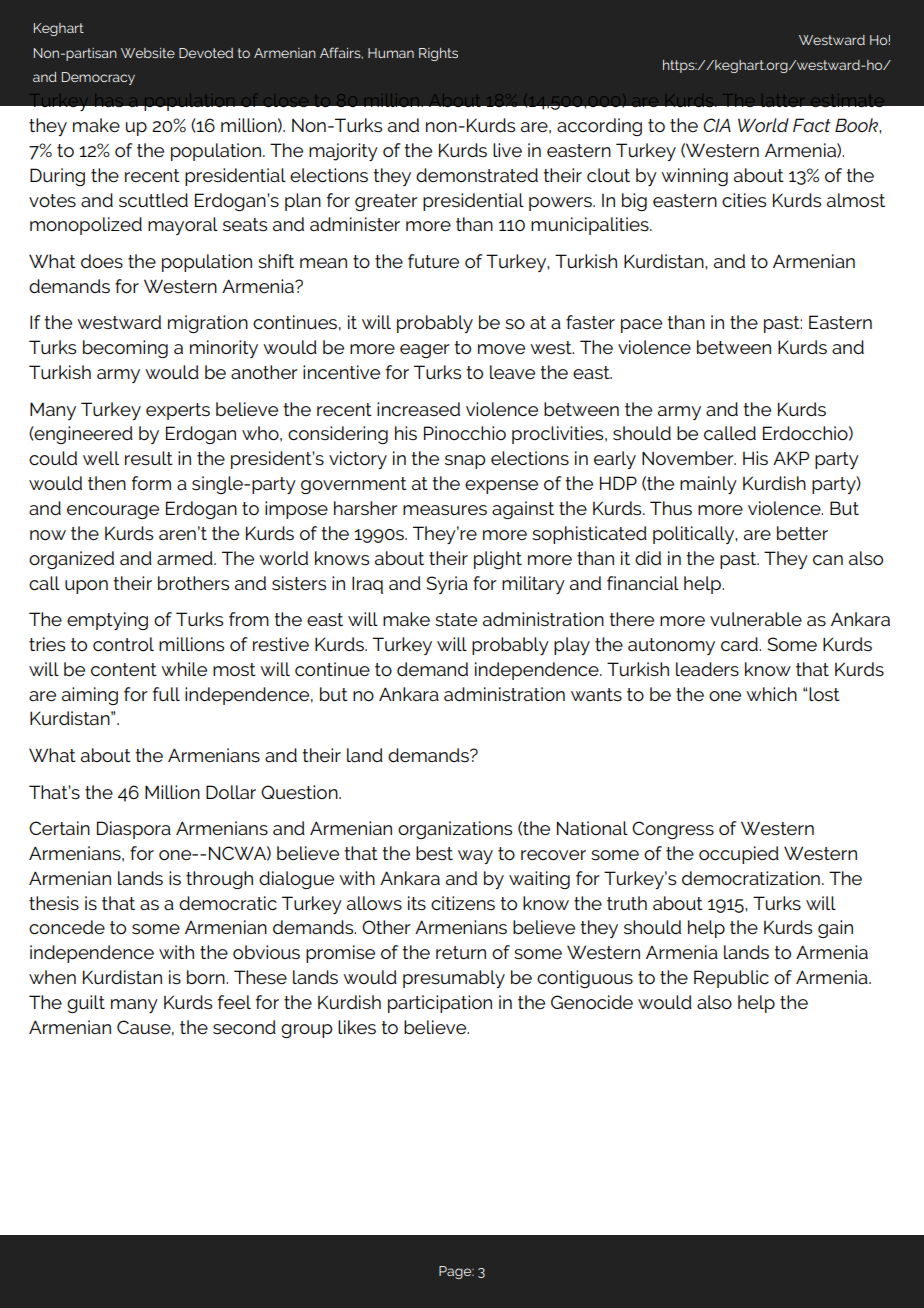 This screenshot has width=924, height=1308. Describe the element at coordinates (244, 1027) in the screenshot. I see `second` at that location.
